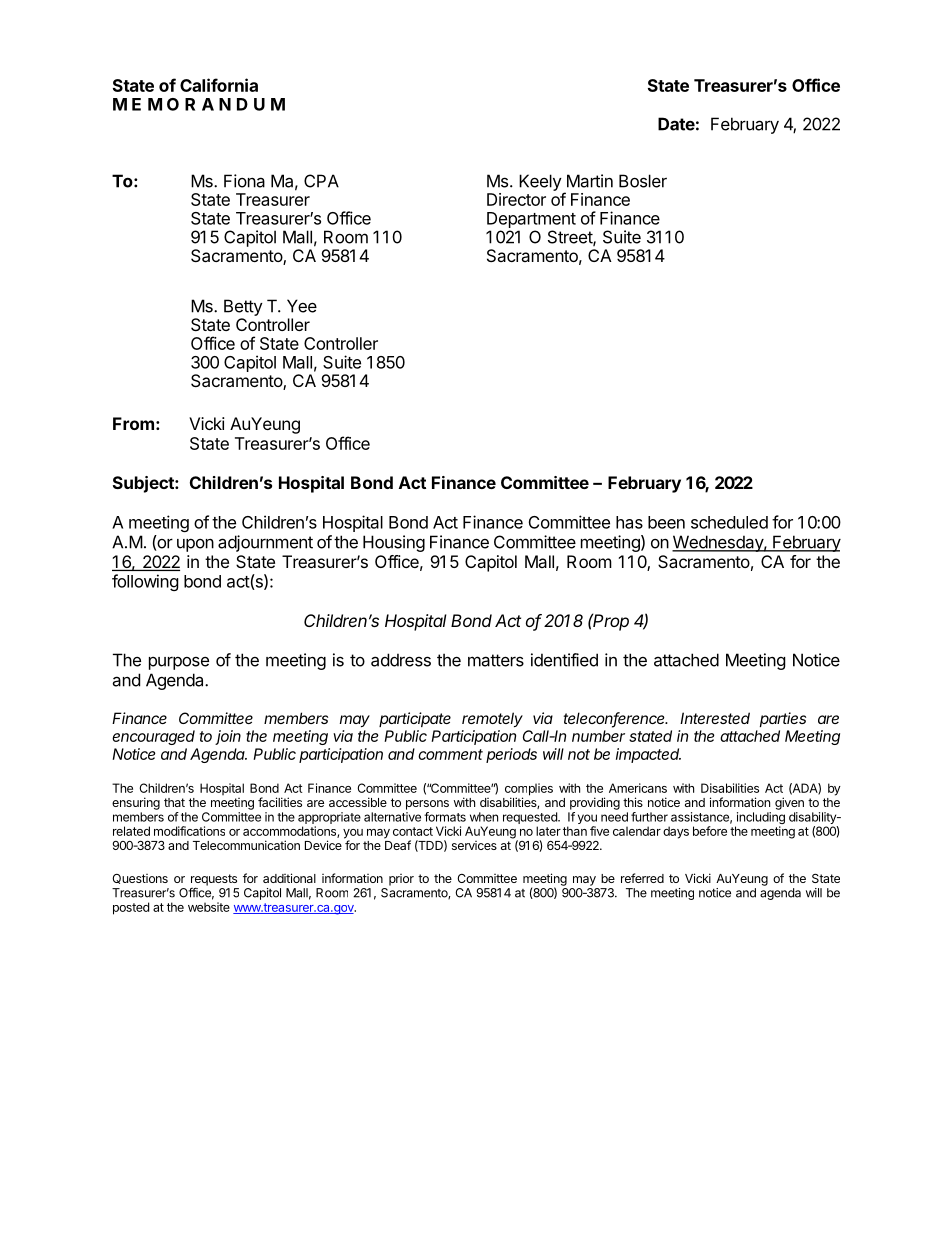 The width and height of the image is (952, 1233). I want to click on Interested, so click(715, 718).
